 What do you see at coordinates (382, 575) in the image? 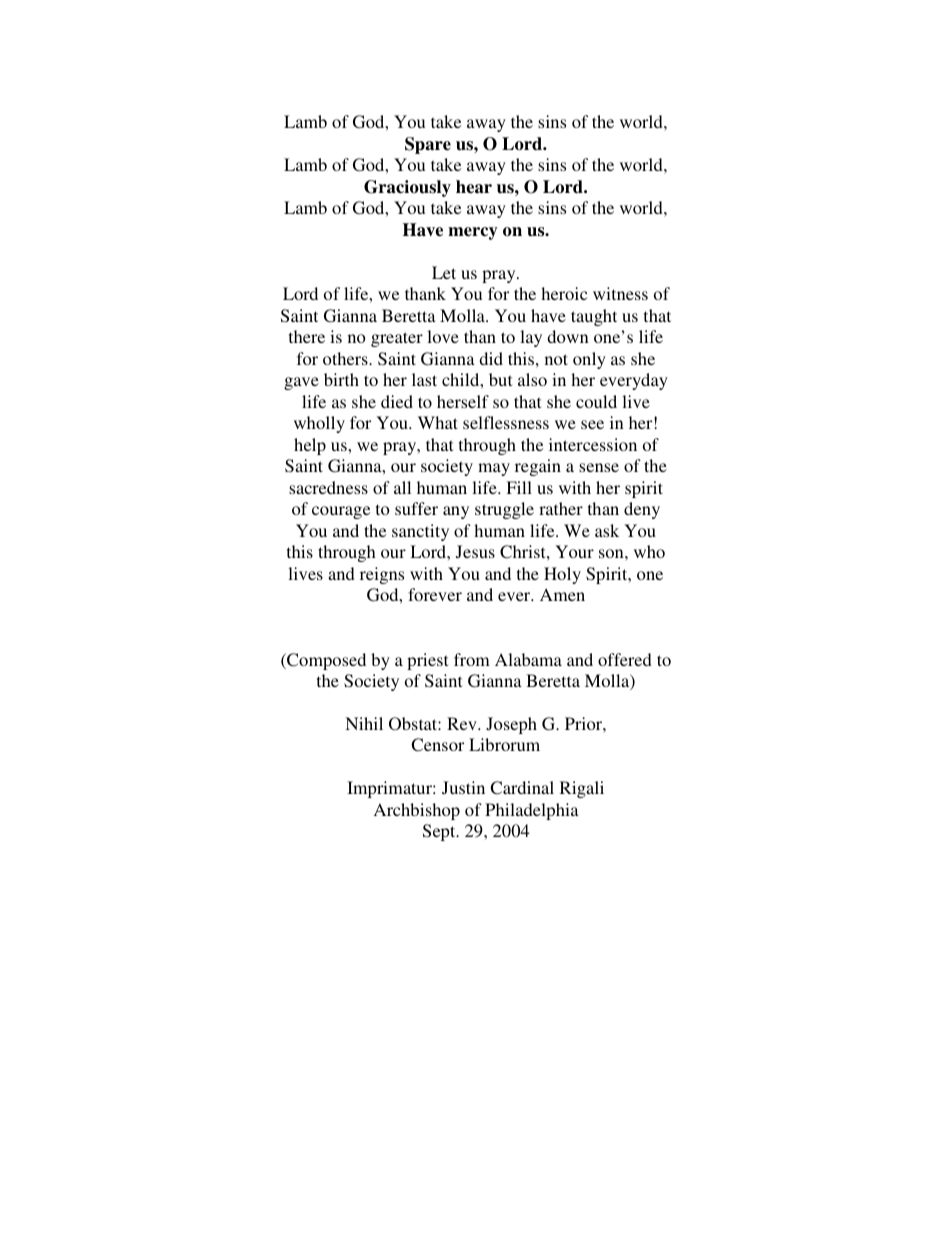
I see `reigns` at bounding box center [382, 575].
